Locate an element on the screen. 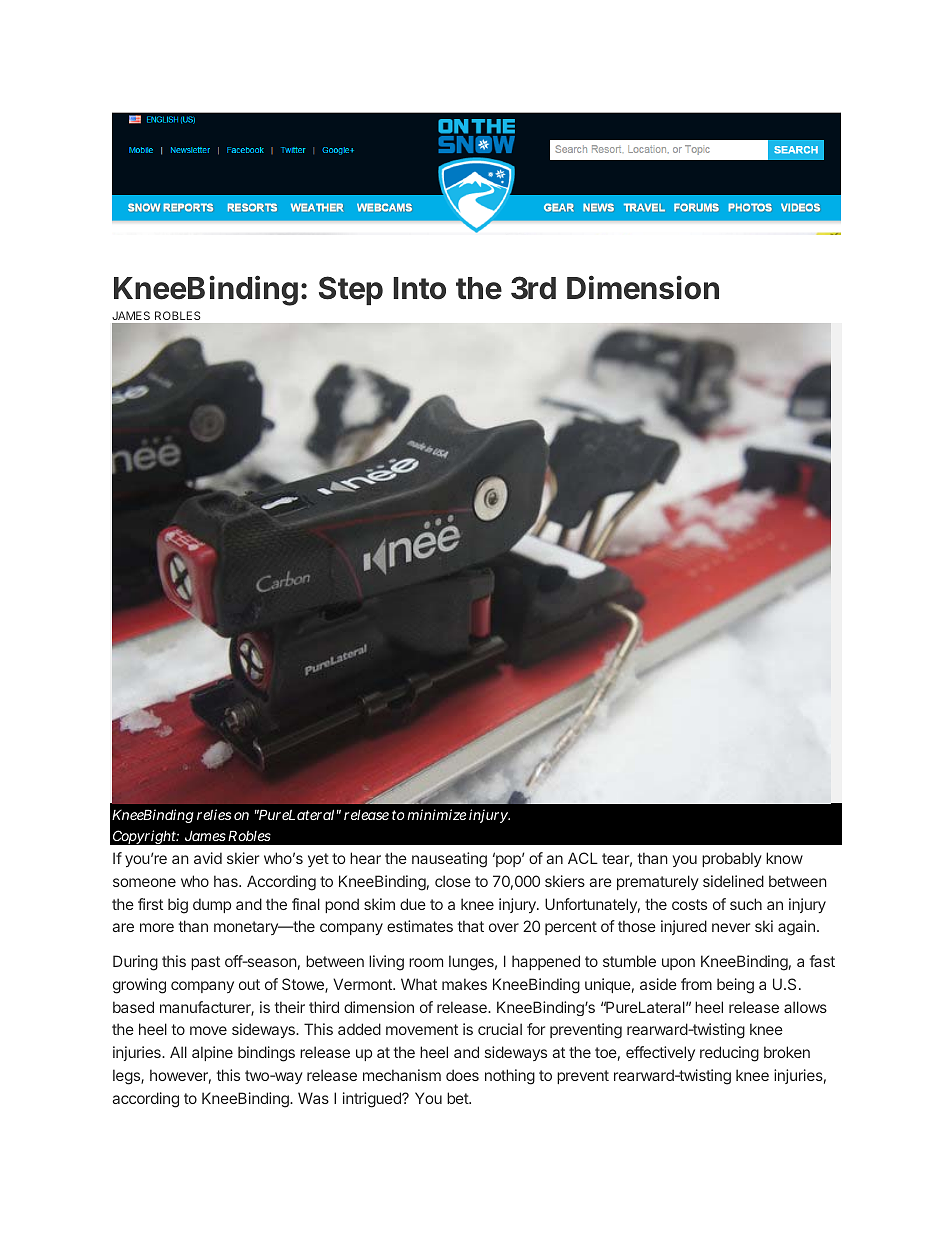 The height and width of the screenshot is (1233, 952). know is located at coordinates (784, 858).
